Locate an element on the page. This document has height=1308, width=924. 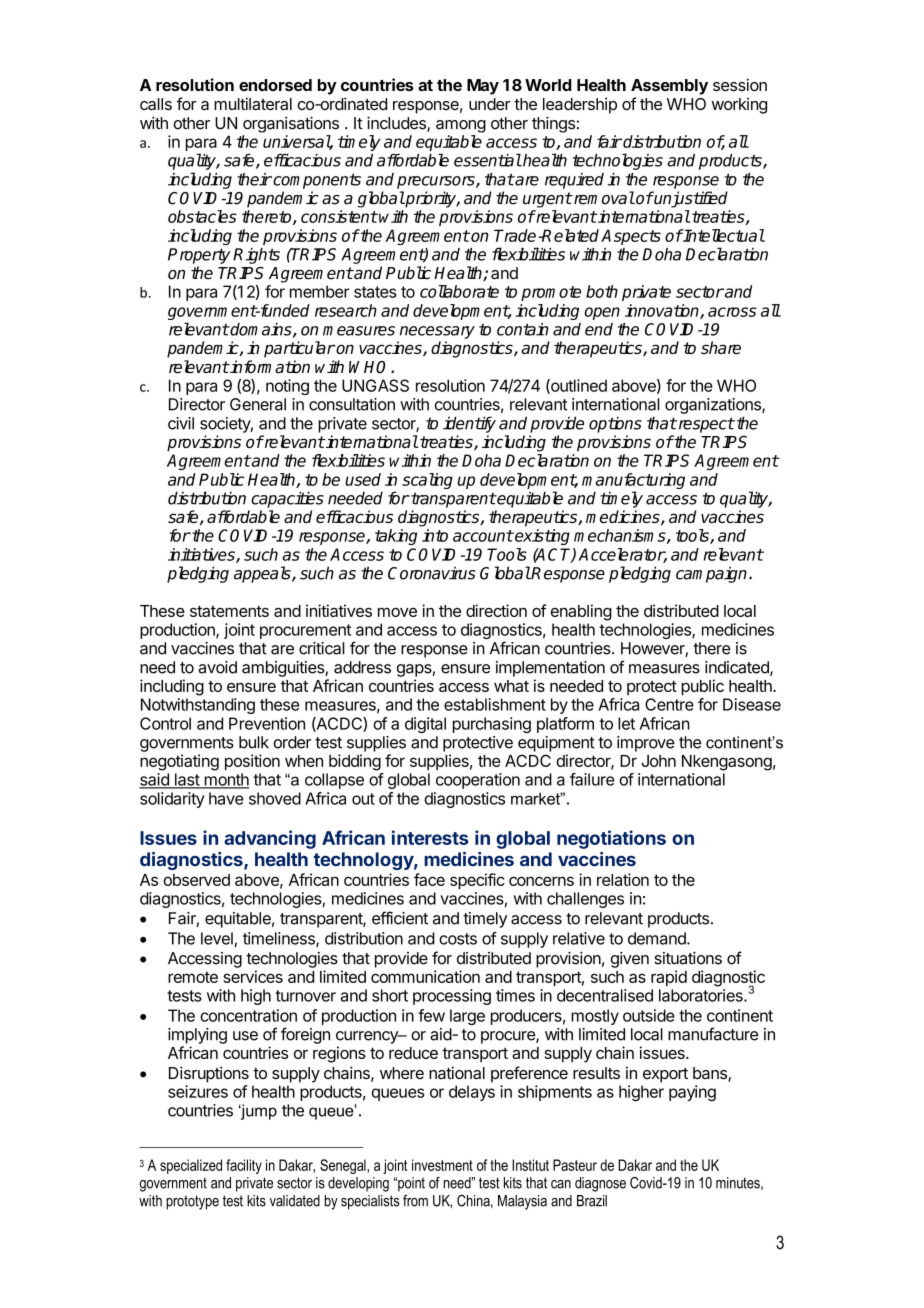
General is located at coordinates (258, 404).
